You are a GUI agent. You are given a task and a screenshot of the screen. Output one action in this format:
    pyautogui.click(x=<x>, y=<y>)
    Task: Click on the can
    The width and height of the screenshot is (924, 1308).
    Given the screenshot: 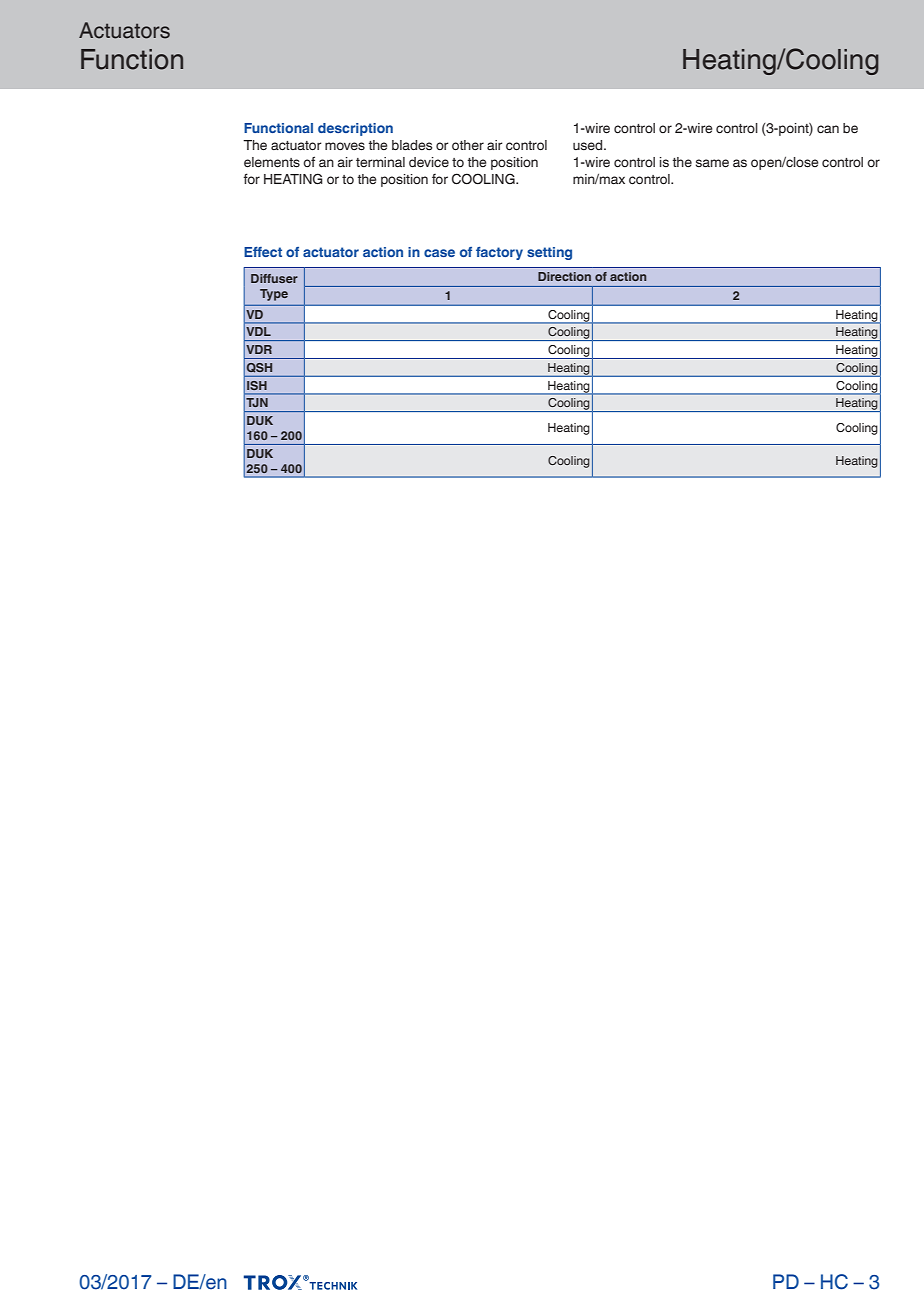 What is the action you would take?
    pyautogui.click(x=828, y=129)
